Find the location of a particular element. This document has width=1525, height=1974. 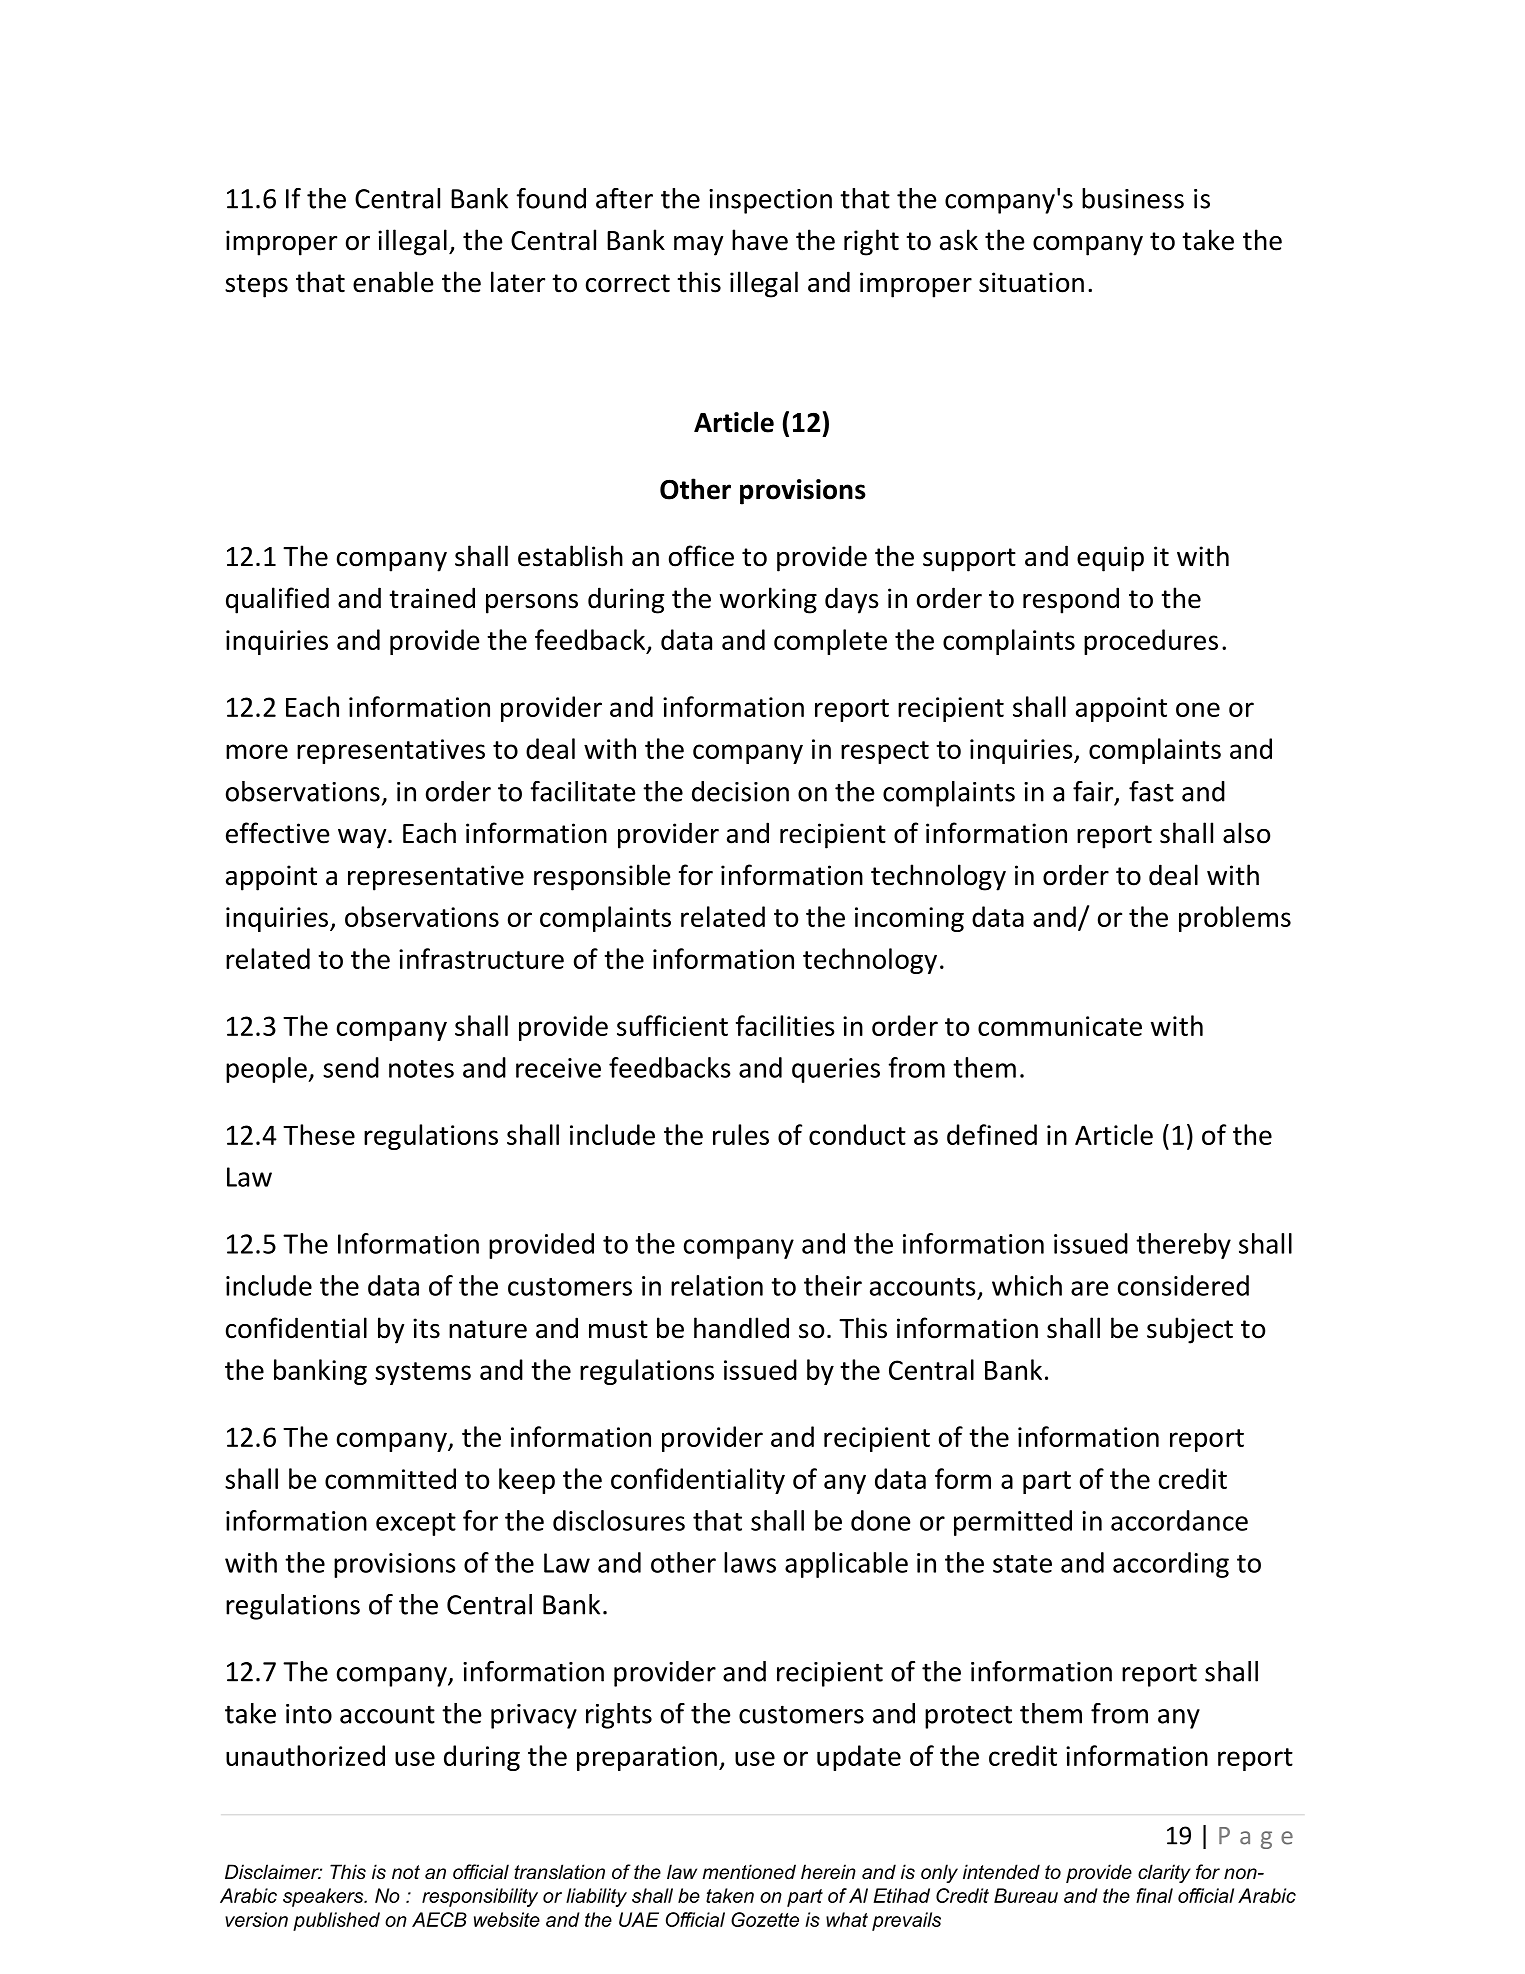

published is located at coordinates (336, 1921).
